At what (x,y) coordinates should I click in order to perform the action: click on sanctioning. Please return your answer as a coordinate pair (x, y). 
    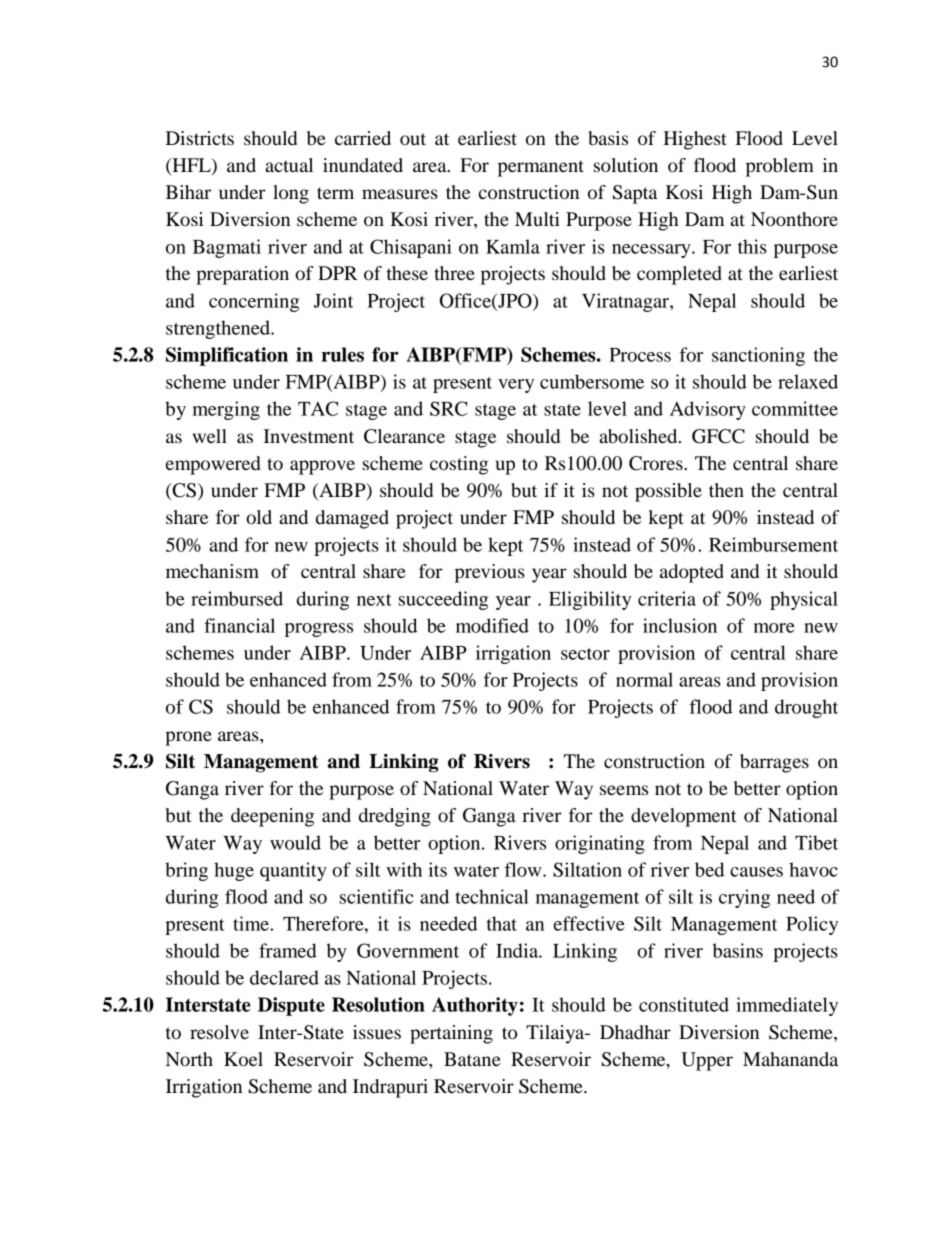
    Looking at the image, I should click on (758, 356).
